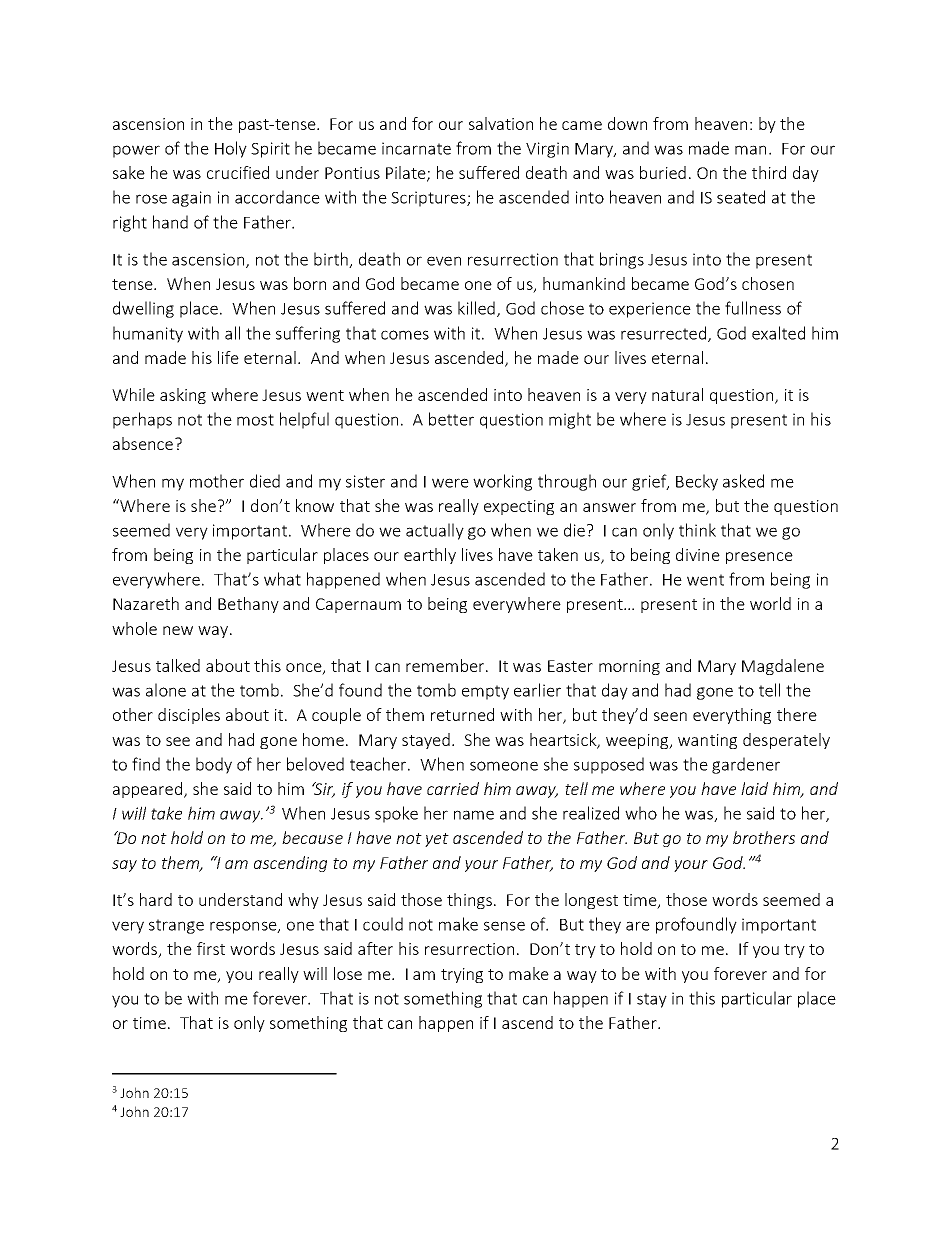 The height and width of the screenshot is (1233, 952). What do you see at coordinates (265, 481) in the screenshot?
I see `died` at bounding box center [265, 481].
